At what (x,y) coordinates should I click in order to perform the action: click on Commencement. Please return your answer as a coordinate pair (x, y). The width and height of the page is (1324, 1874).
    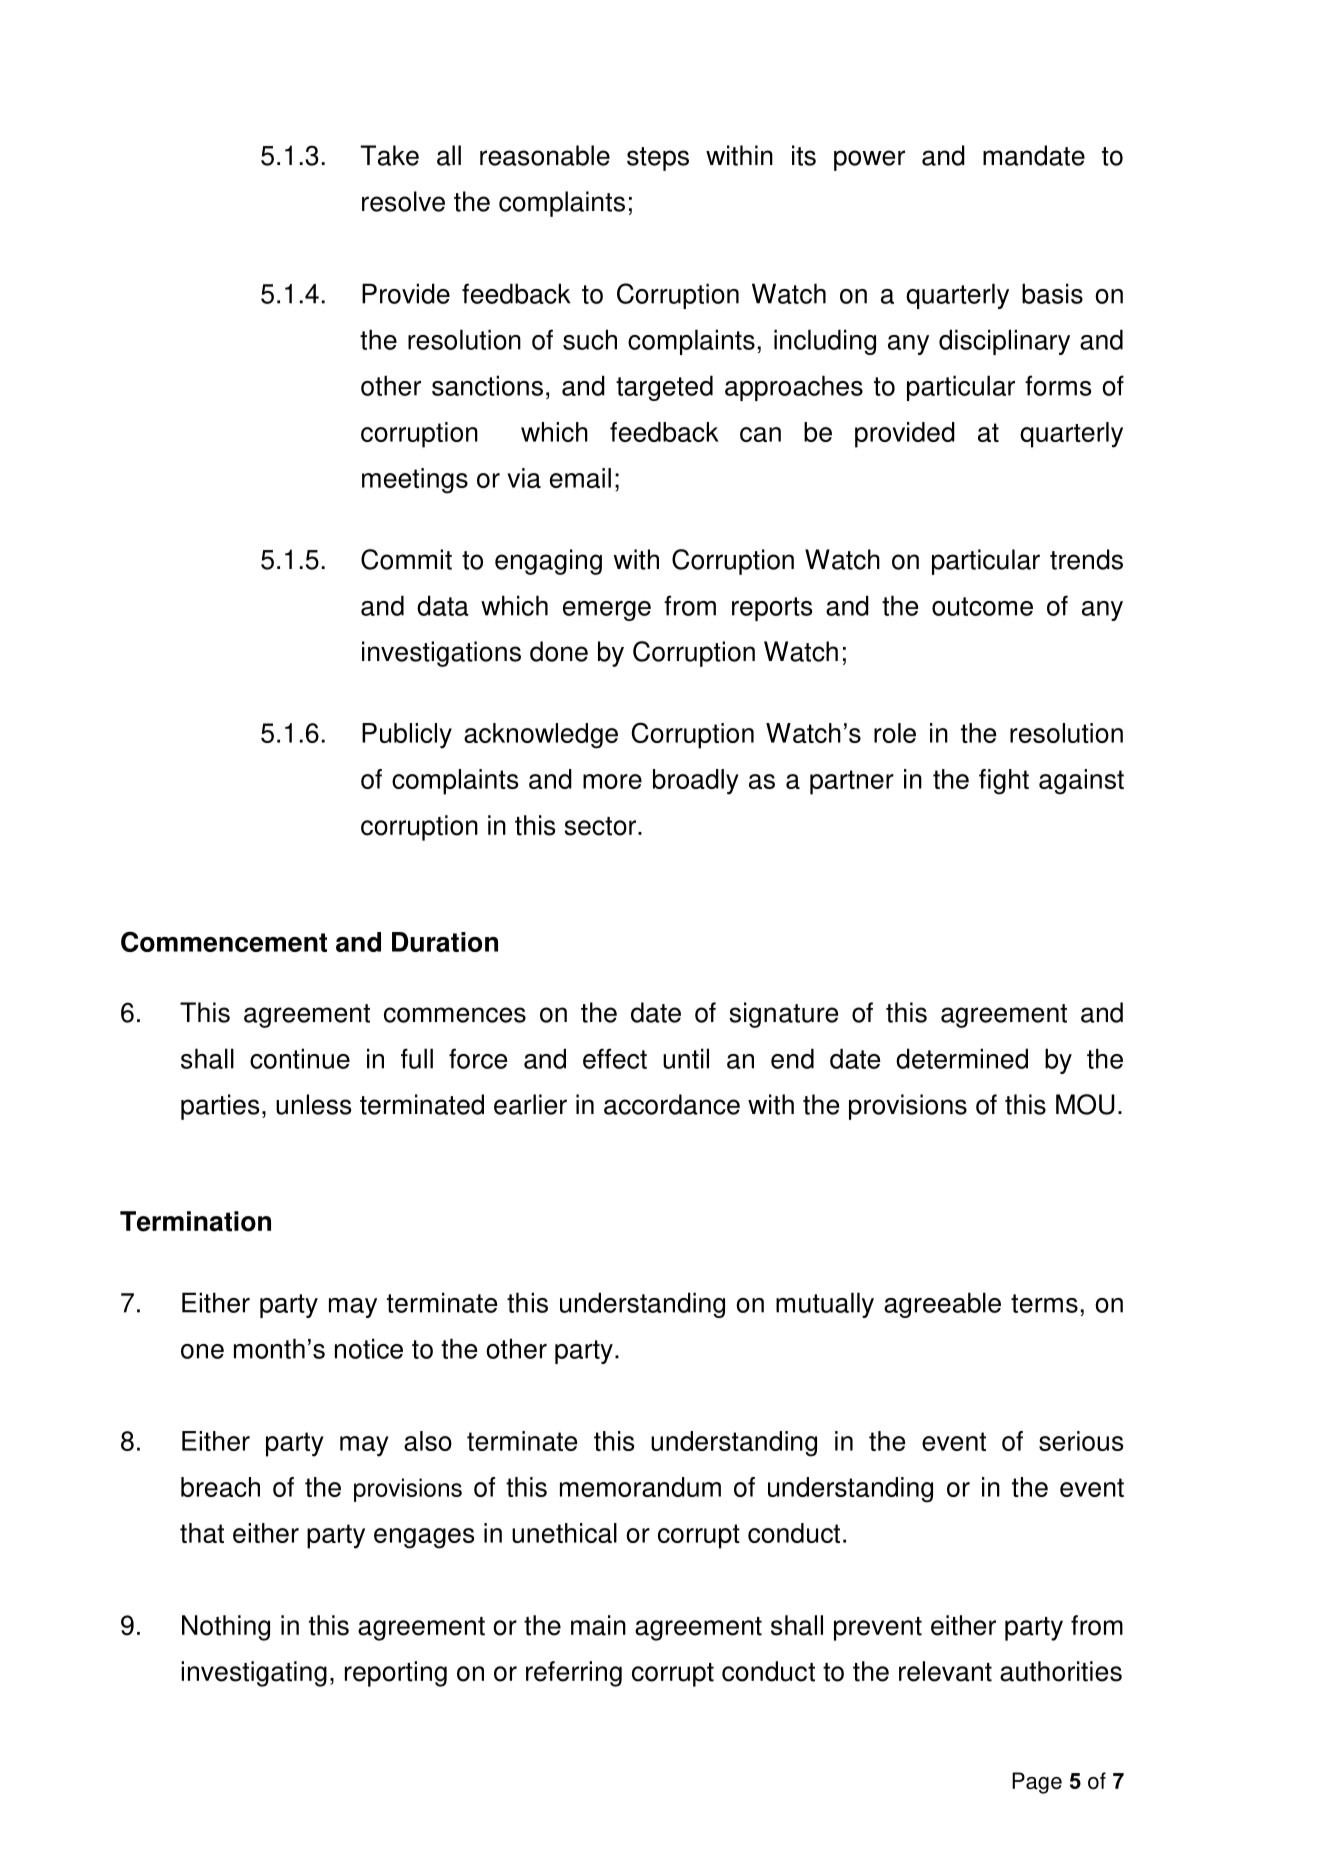
    Looking at the image, I should click on (224, 941).
